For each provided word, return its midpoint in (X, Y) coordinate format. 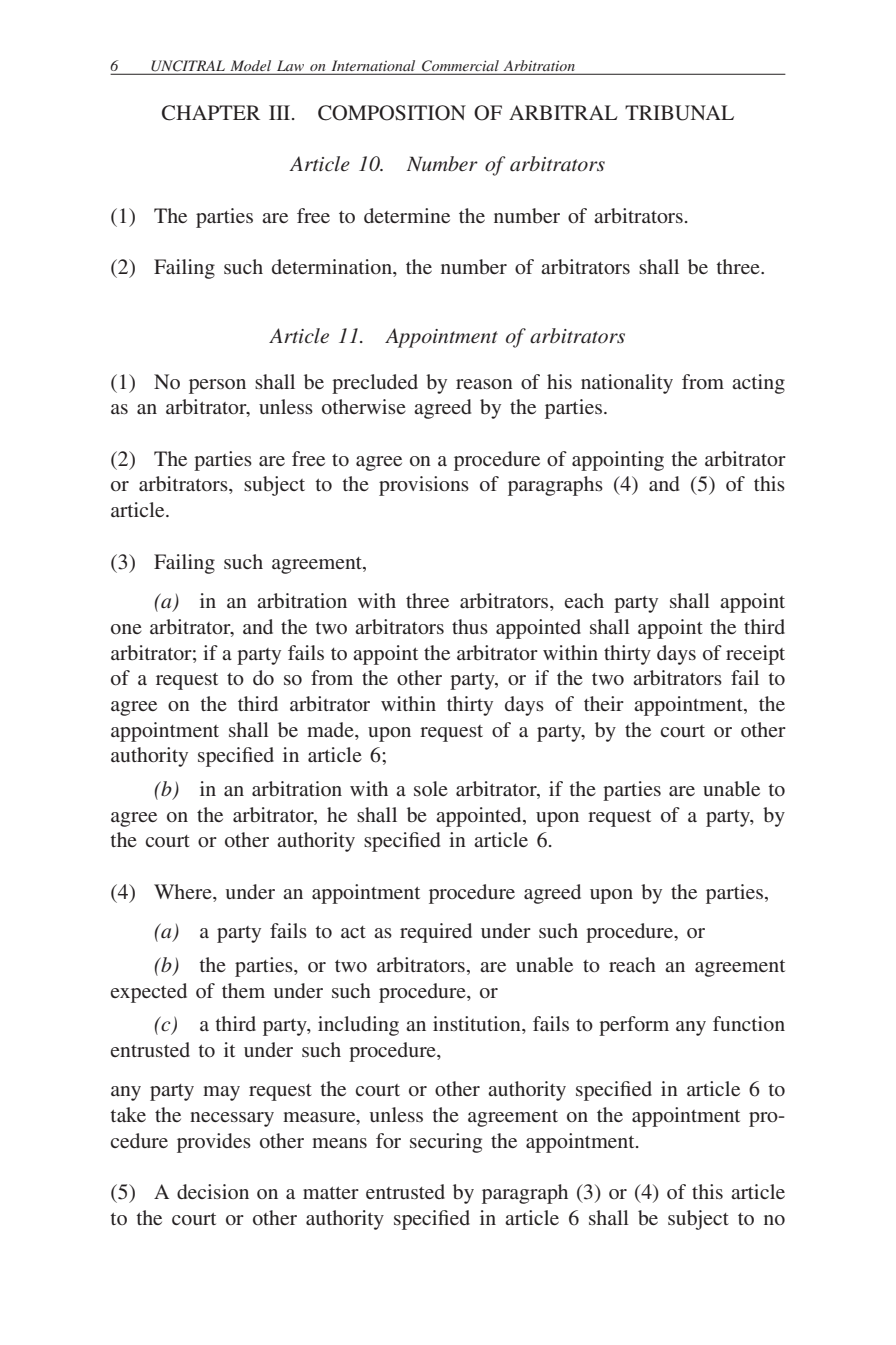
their (604, 703)
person (217, 386)
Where (184, 891)
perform (634, 1026)
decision (213, 1191)
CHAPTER (211, 113)
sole (431, 788)
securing (446, 1143)
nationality (627, 384)
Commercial (460, 67)
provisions (424, 486)
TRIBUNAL (679, 113)
